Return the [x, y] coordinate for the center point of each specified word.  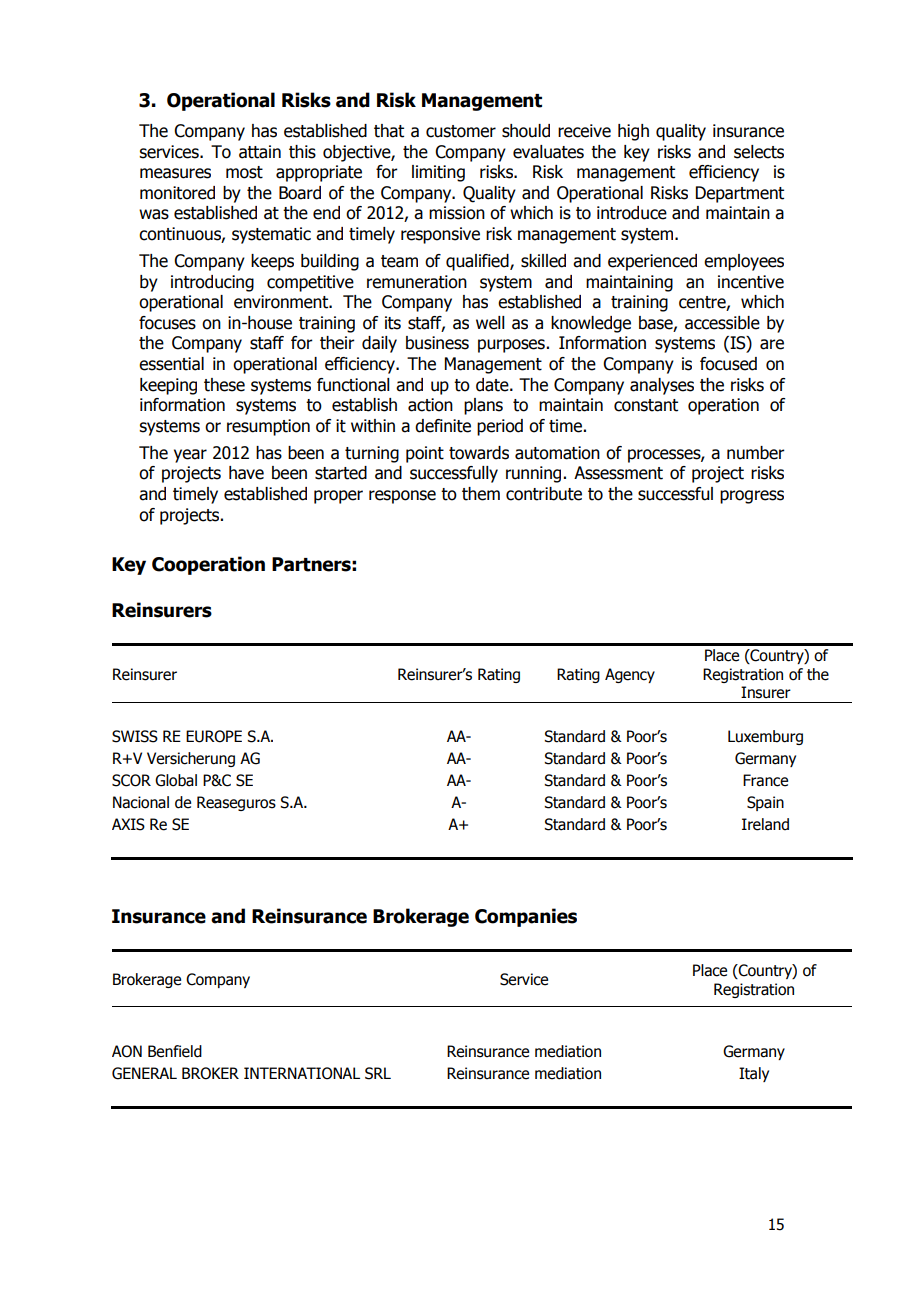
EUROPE [214, 736]
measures [175, 173]
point [425, 454]
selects [759, 152]
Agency [630, 675]
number [756, 453]
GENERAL [144, 1073]
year [190, 456]
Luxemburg [765, 737]
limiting [438, 173]
